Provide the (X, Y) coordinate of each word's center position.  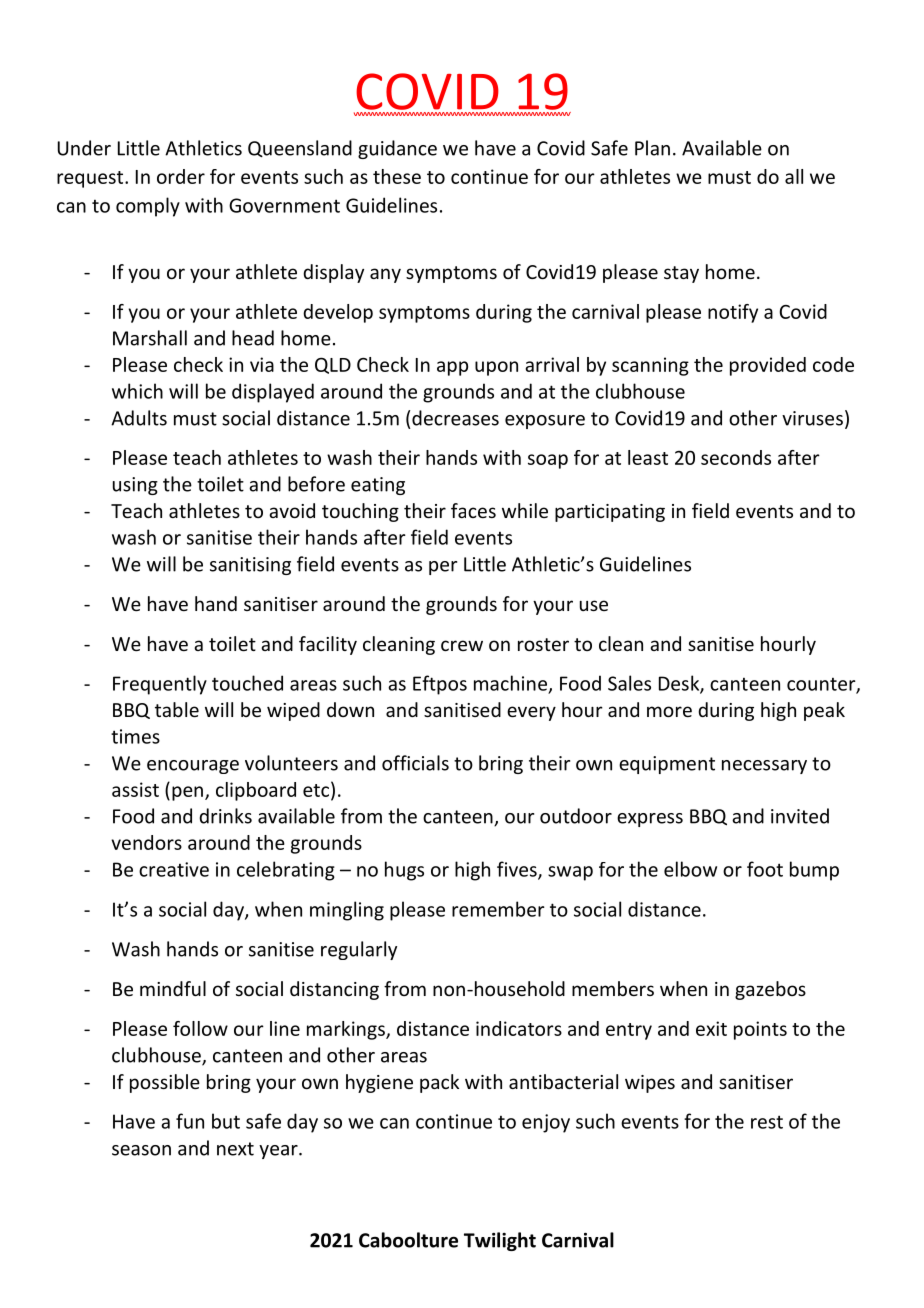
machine (510, 683)
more (669, 711)
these (397, 176)
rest (767, 1122)
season (141, 1150)
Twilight (500, 1241)
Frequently (160, 685)
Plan (652, 148)
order (181, 176)
